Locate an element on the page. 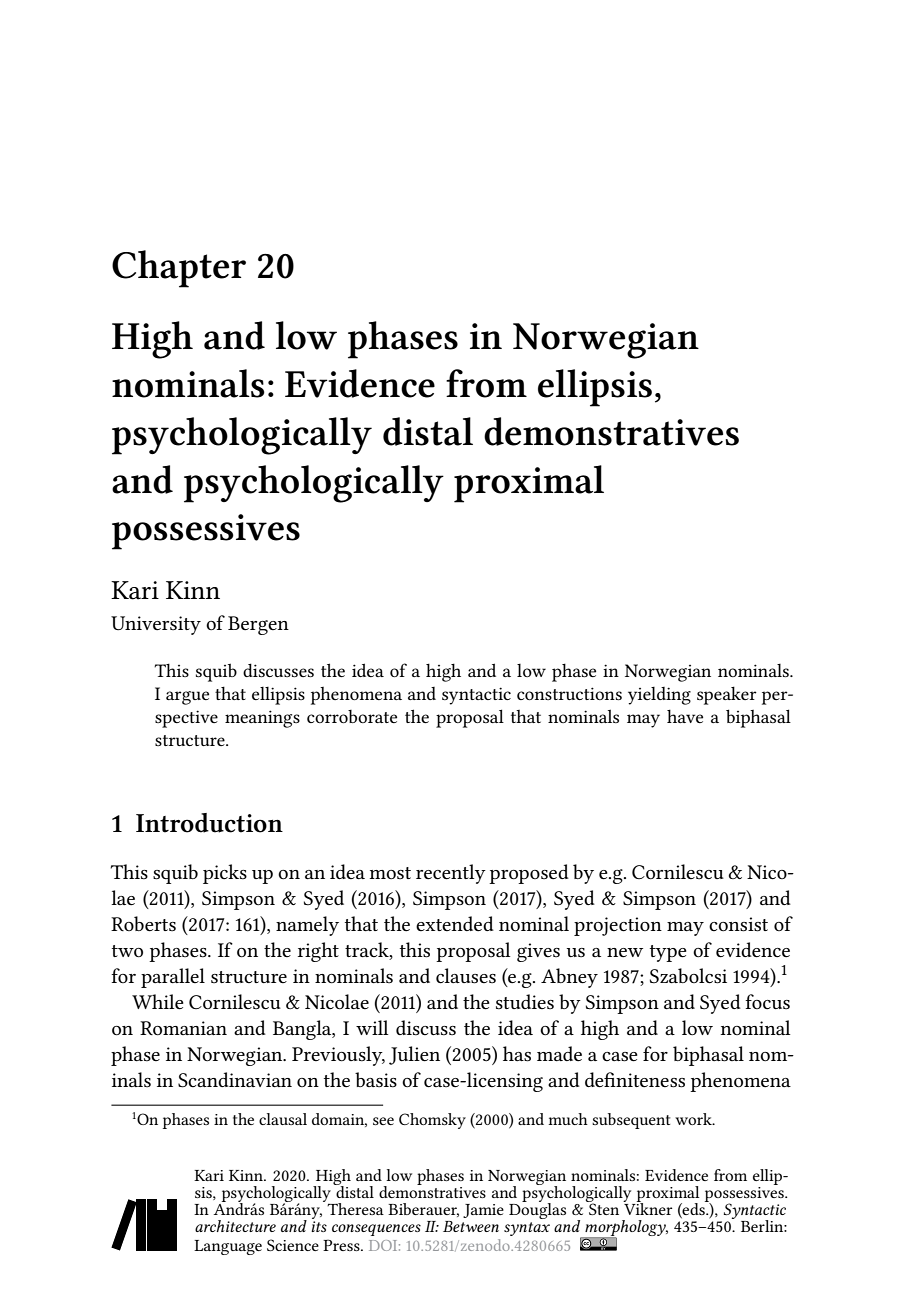 This page has height=1305, width=924. architecture is located at coordinates (235, 1226).
